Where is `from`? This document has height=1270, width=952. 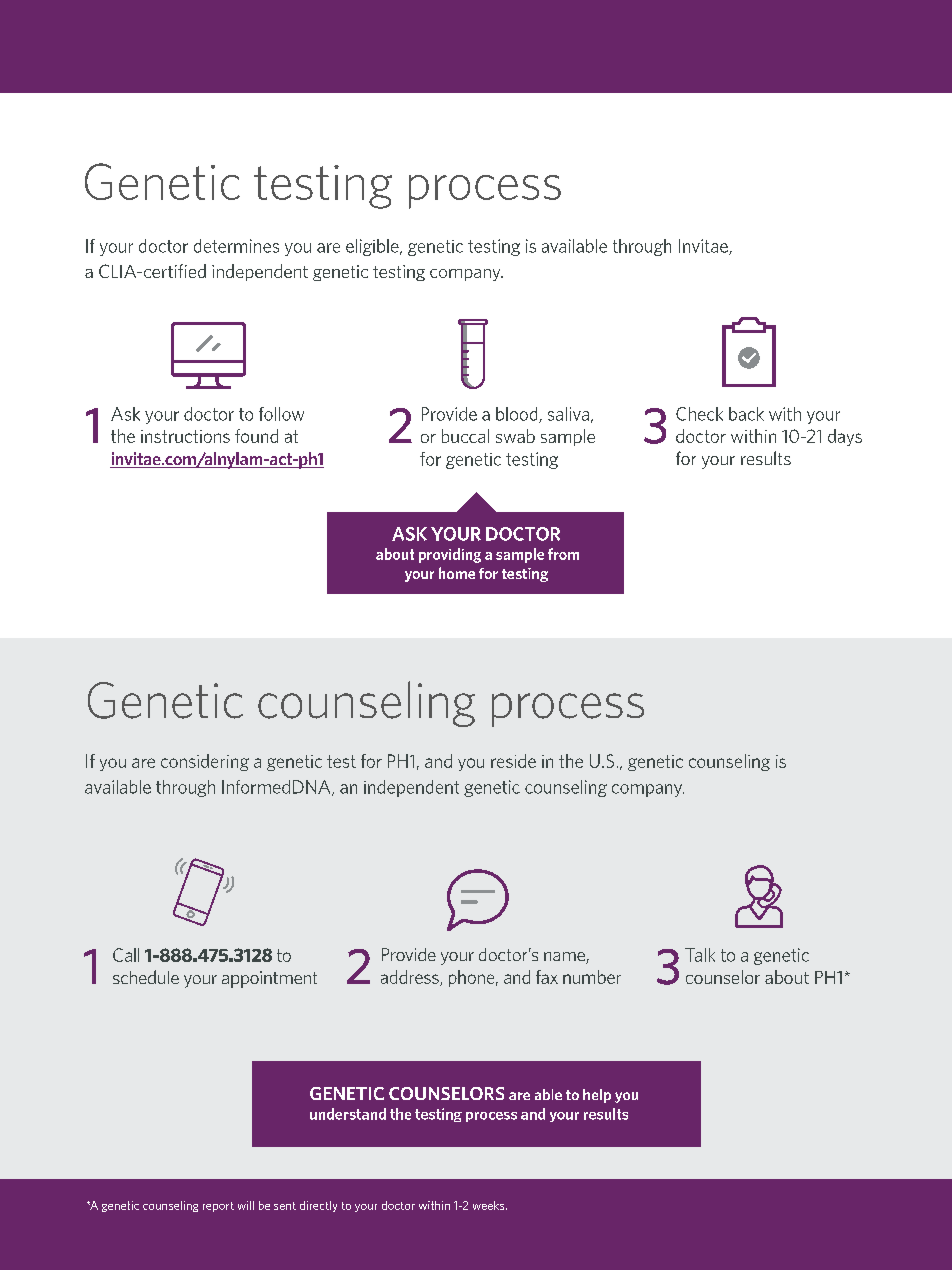 from is located at coordinates (563, 554).
